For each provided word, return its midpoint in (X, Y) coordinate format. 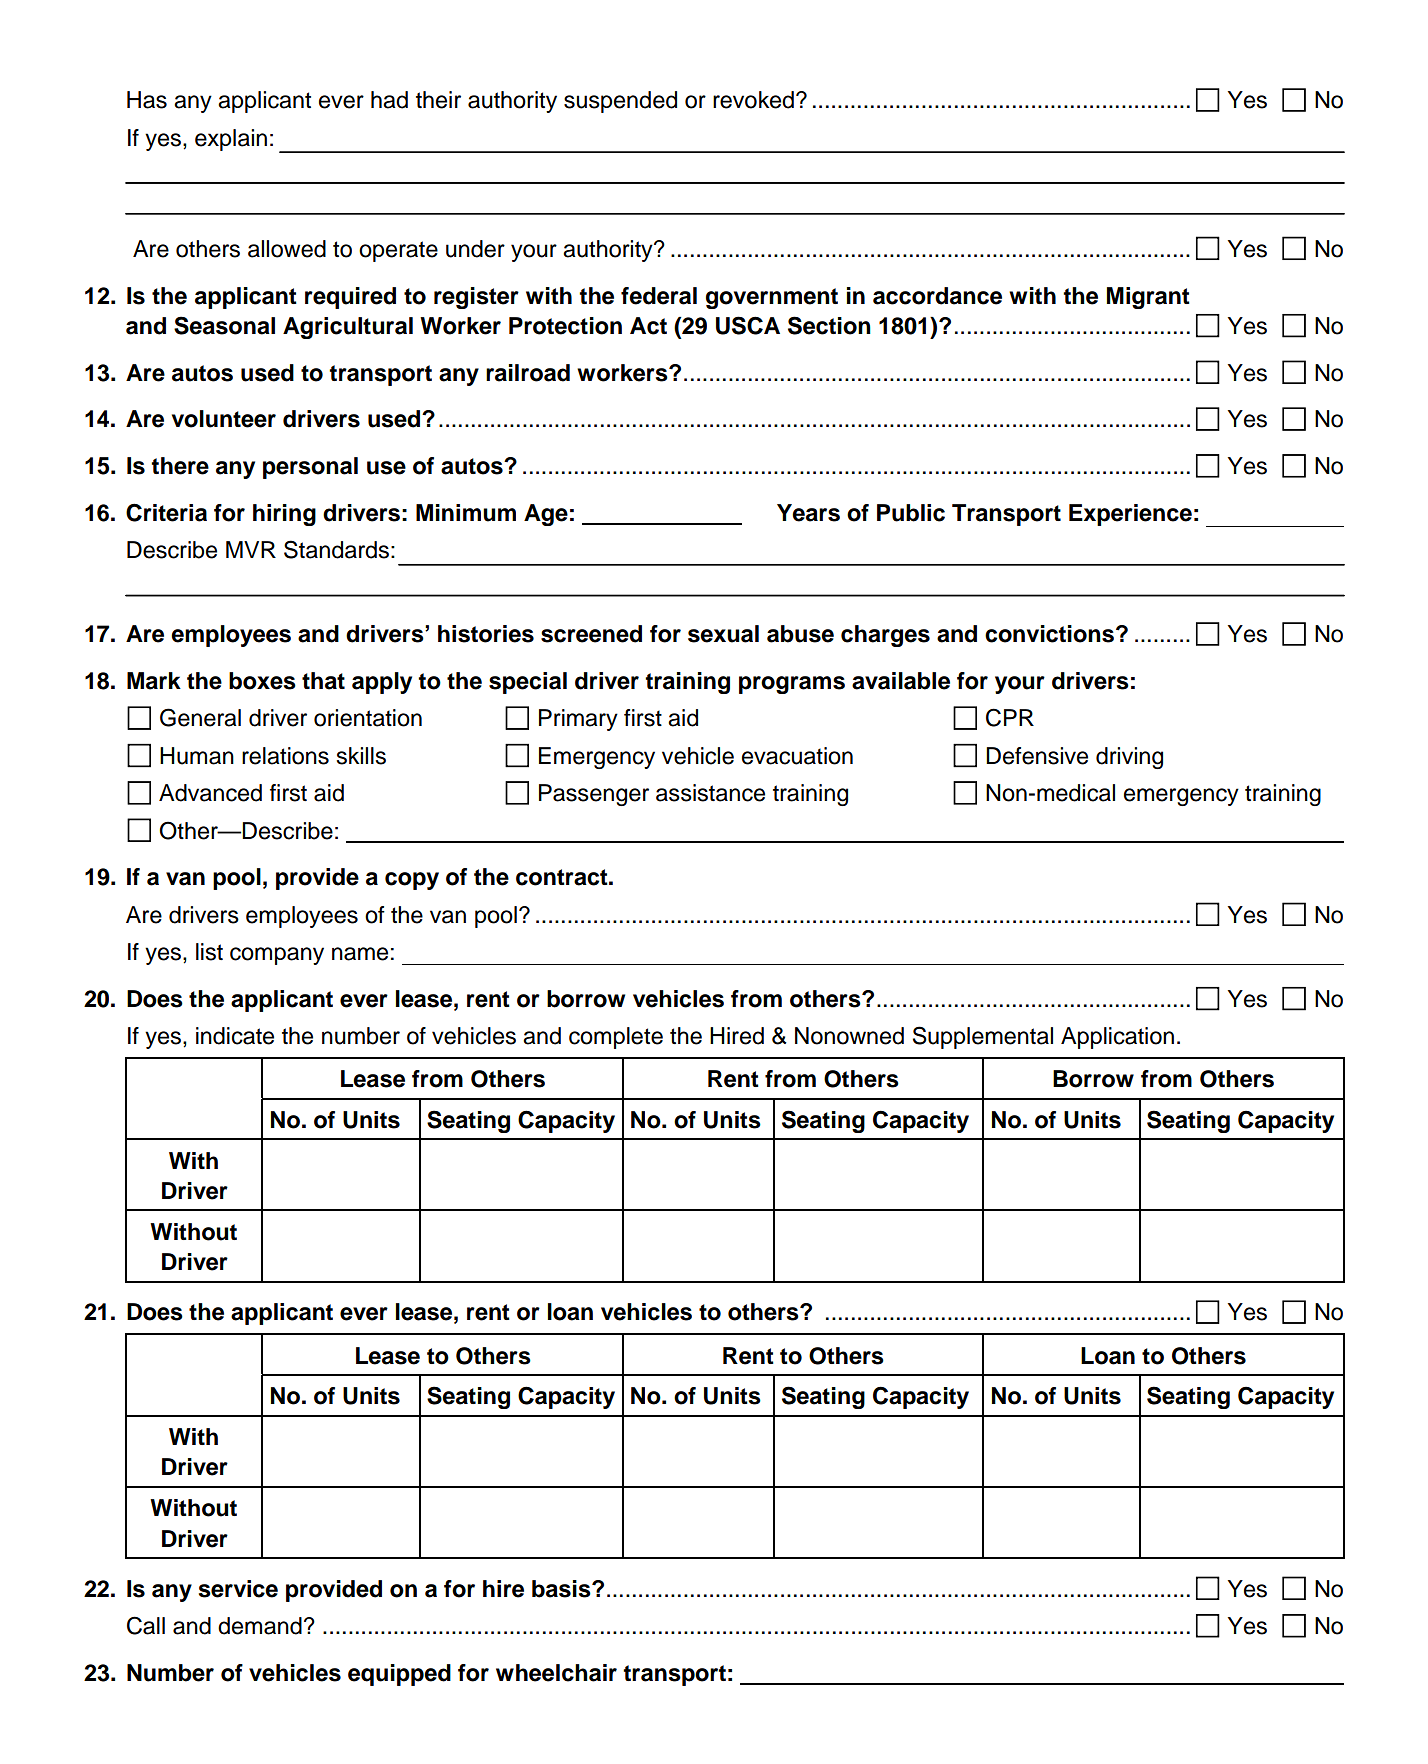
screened (591, 634)
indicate (235, 1036)
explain (231, 140)
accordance (937, 296)
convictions (1049, 634)
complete (616, 1038)
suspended (620, 102)
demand (260, 1626)
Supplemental (983, 1037)
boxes (262, 681)
